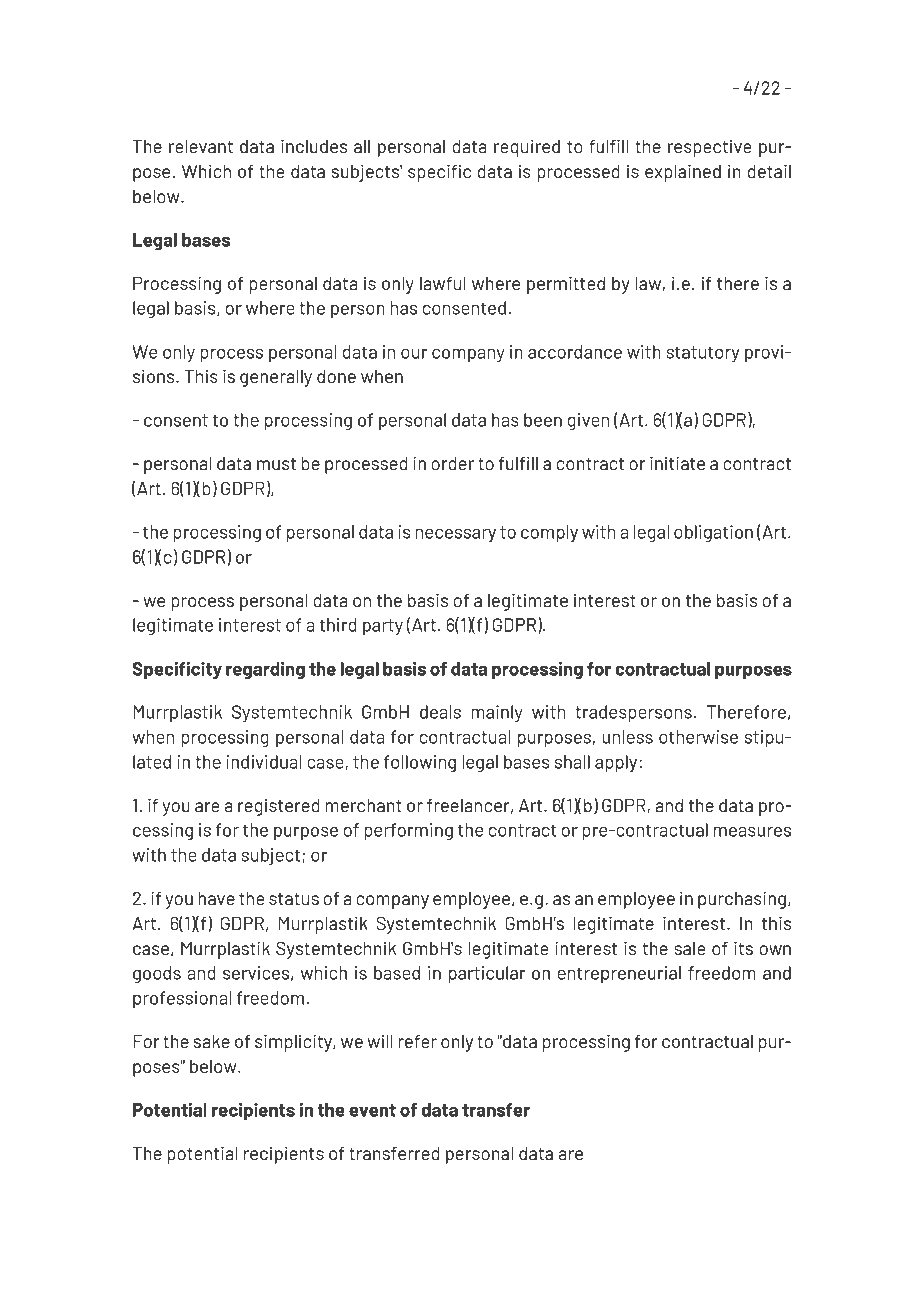  Describe the element at coordinates (713, 534) in the image. I see `obligation` at that location.
